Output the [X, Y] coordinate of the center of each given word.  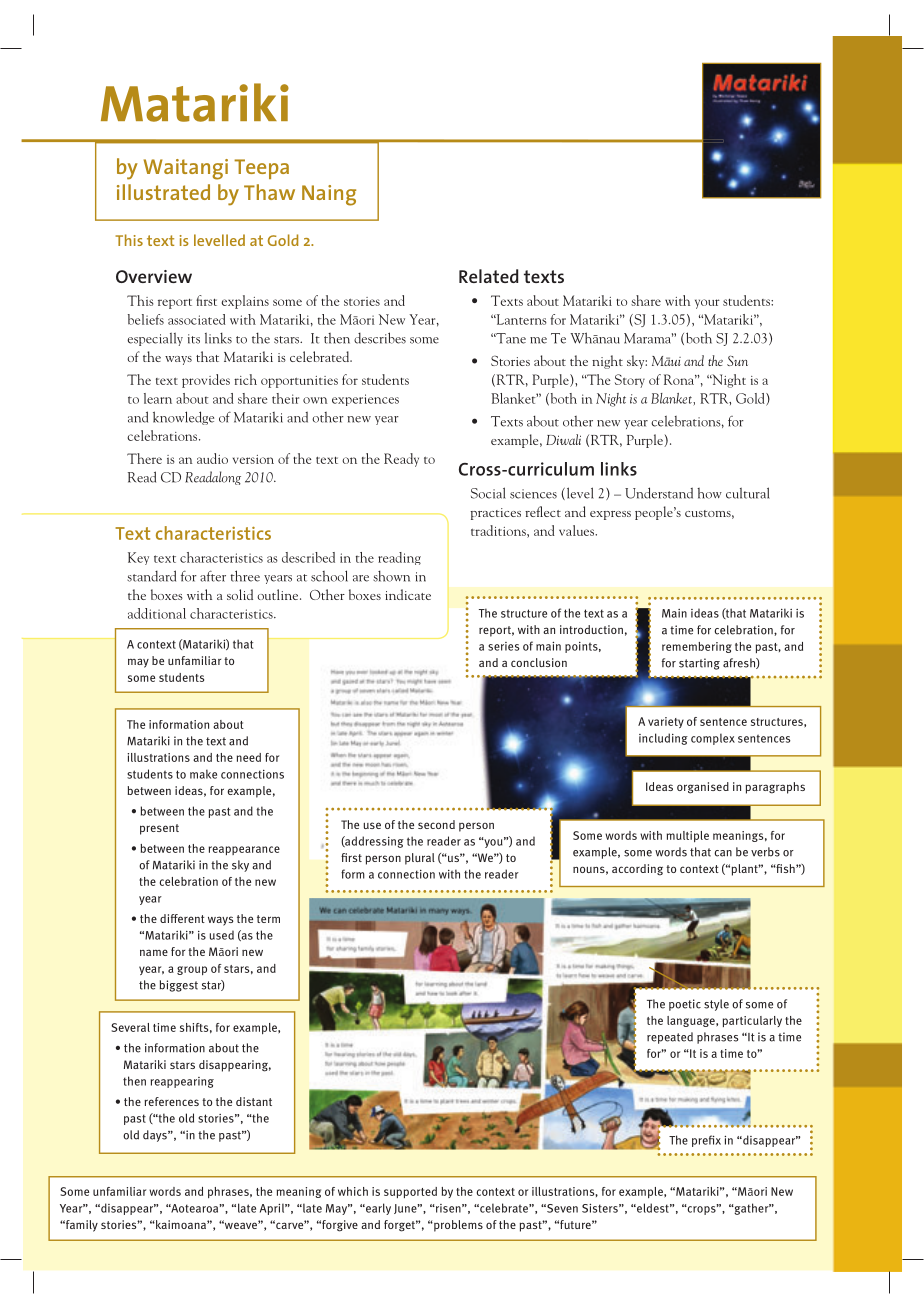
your [707, 304]
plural [420, 859]
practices [496, 514]
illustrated [163, 192]
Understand [659, 493]
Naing [329, 195]
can [723, 853]
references [171, 1101]
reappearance [244, 850]
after [213, 576]
